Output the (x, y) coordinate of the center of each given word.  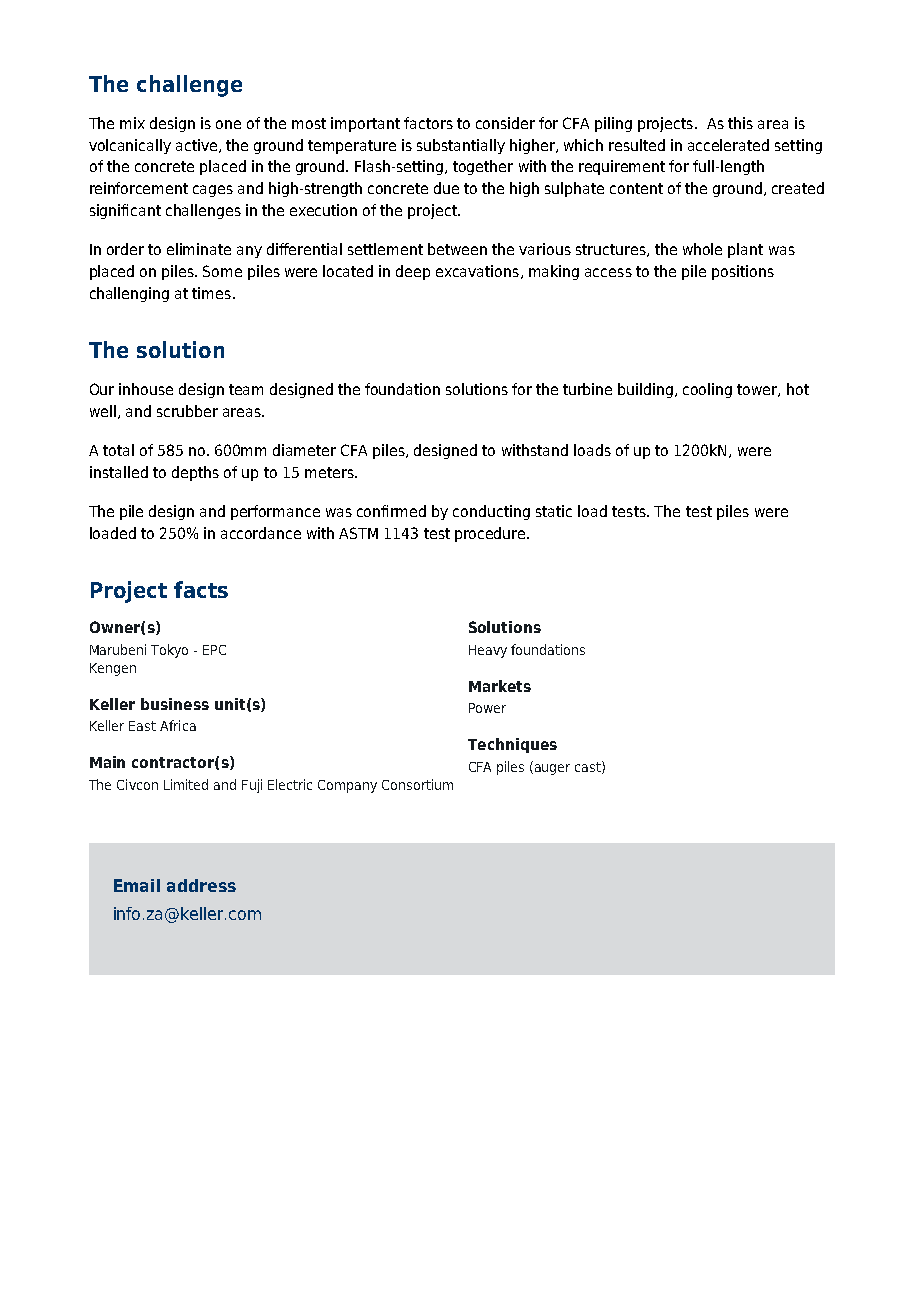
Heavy (488, 651)
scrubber (187, 411)
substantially (461, 146)
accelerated (728, 145)
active (198, 146)
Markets (500, 686)
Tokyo (169, 651)
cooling (707, 390)
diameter (304, 450)
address (201, 885)
